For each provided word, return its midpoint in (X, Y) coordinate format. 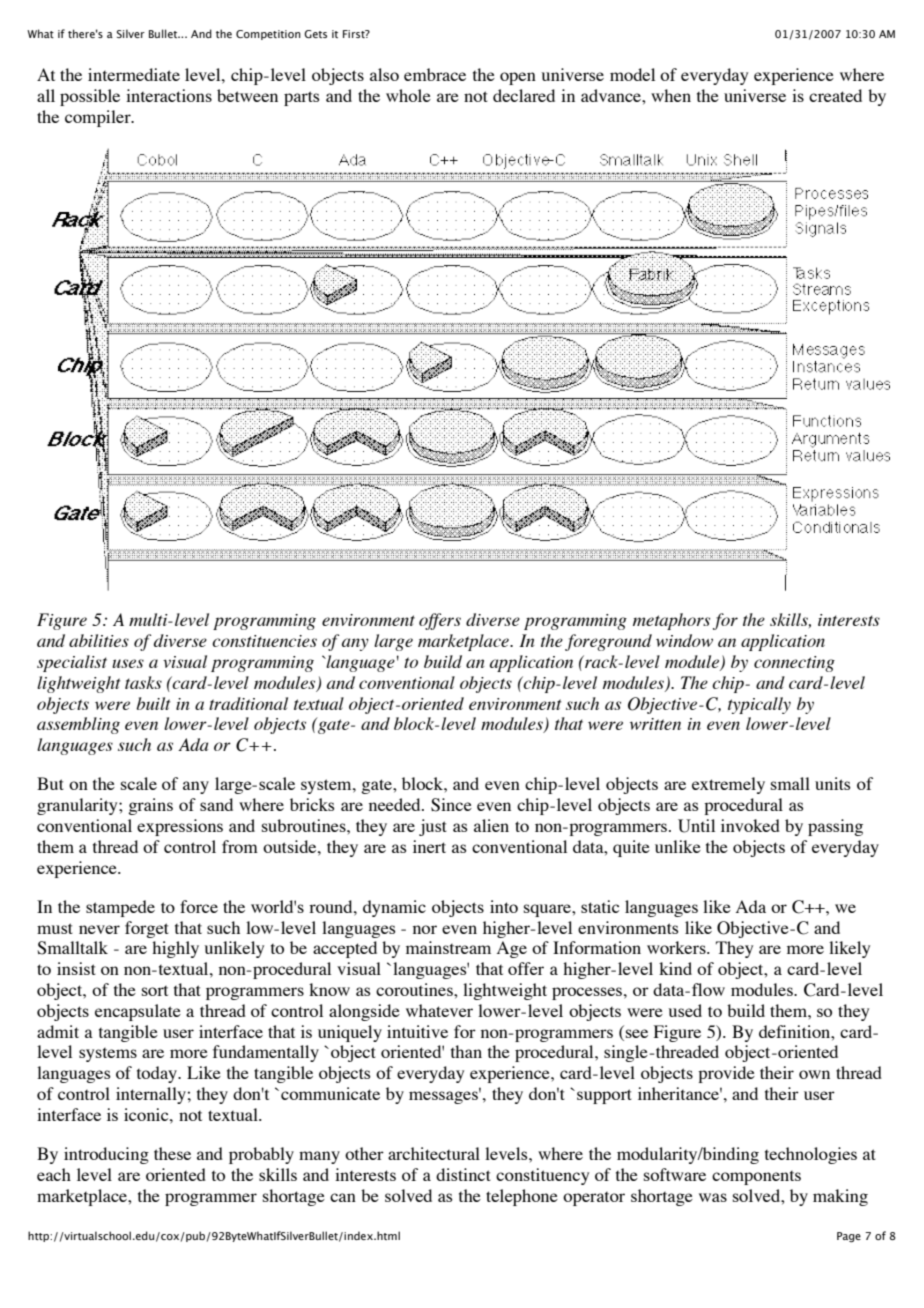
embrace (435, 74)
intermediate (134, 74)
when (671, 95)
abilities (99, 640)
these (172, 1153)
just (433, 827)
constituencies (264, 641)
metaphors (671, 621)
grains (150, 806)
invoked (750, 825)
